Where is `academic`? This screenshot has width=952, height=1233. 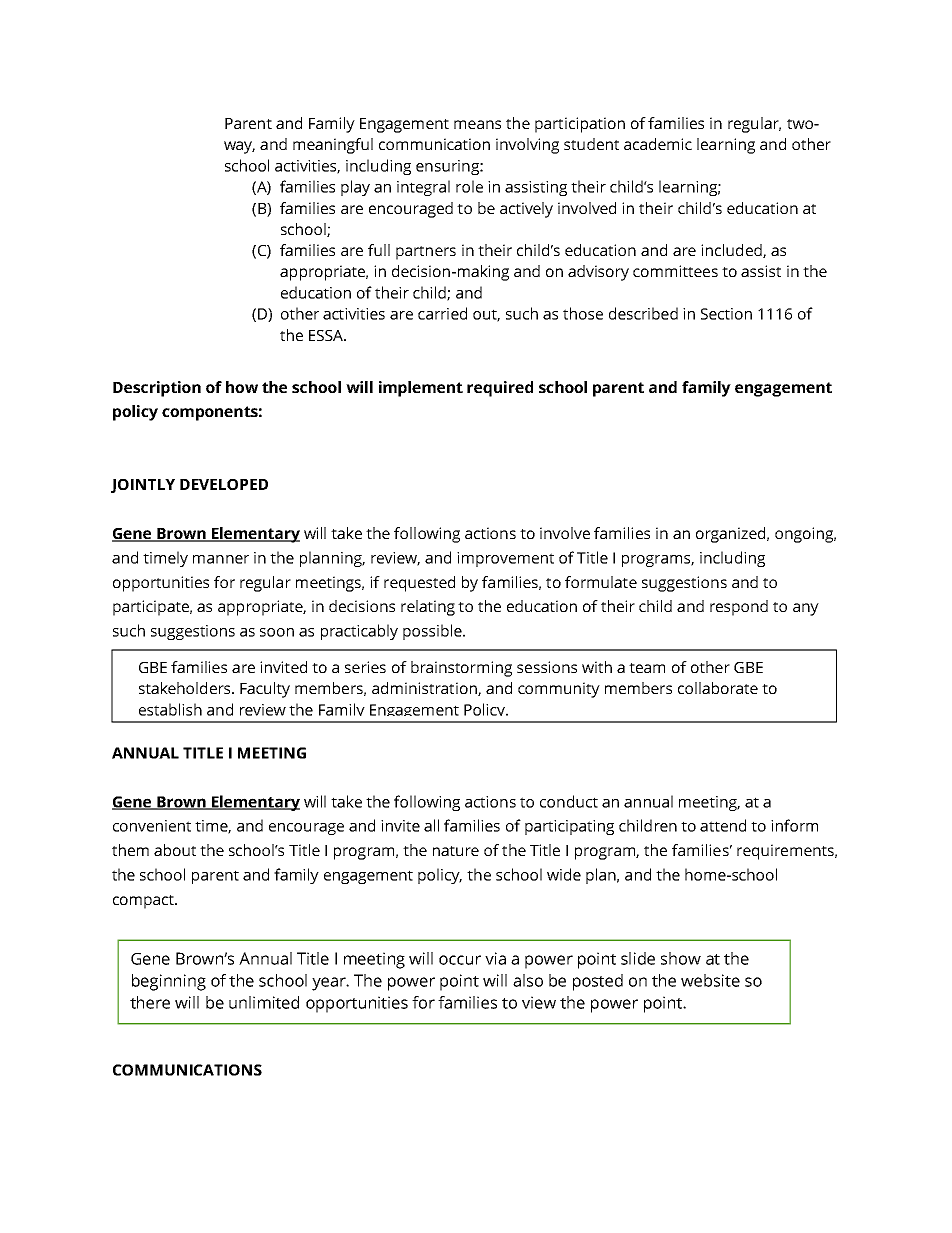 academic is located at coordinates (658, 144).
